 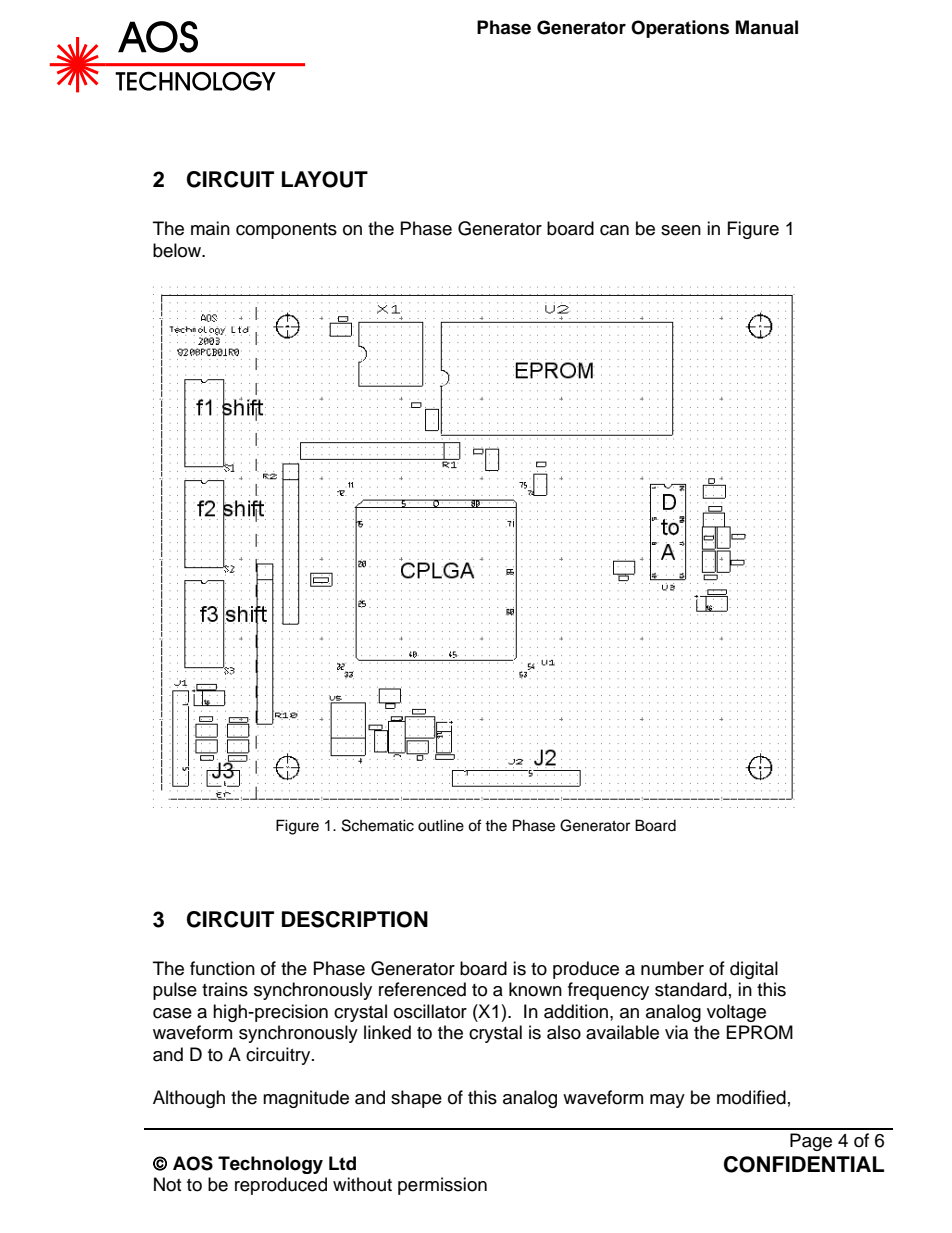 I want to click on seen, so click(x=681, y=230).
